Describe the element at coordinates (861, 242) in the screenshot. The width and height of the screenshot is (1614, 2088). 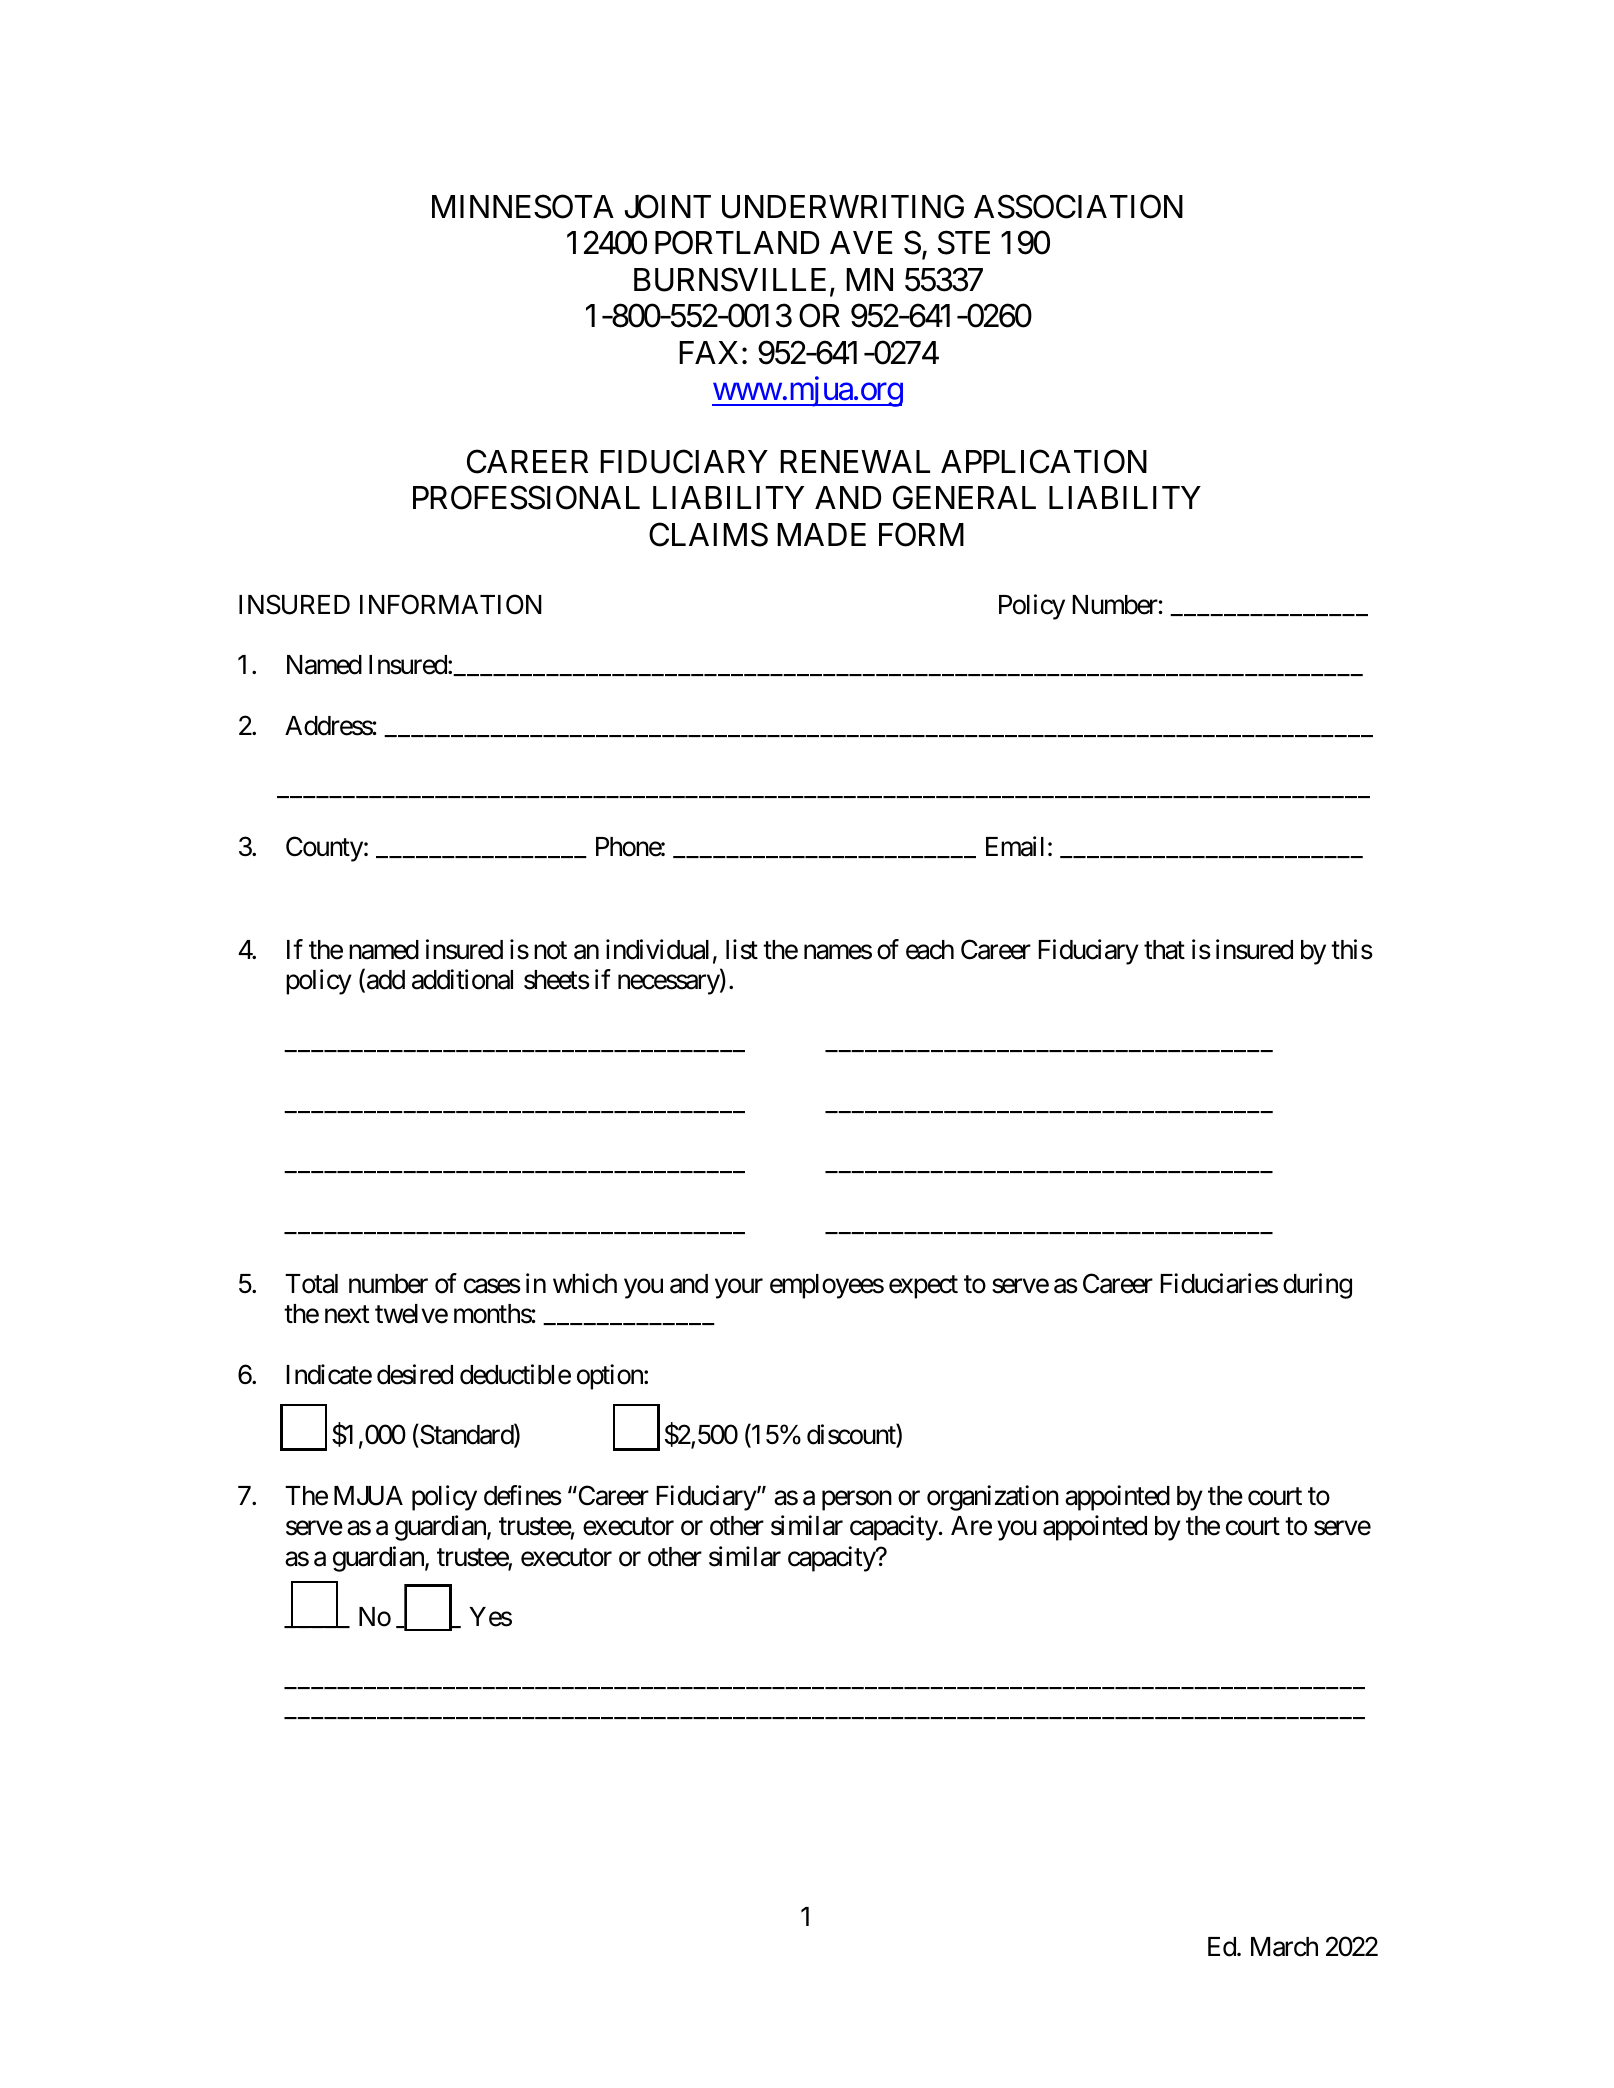
I see `AVE` at that location.
